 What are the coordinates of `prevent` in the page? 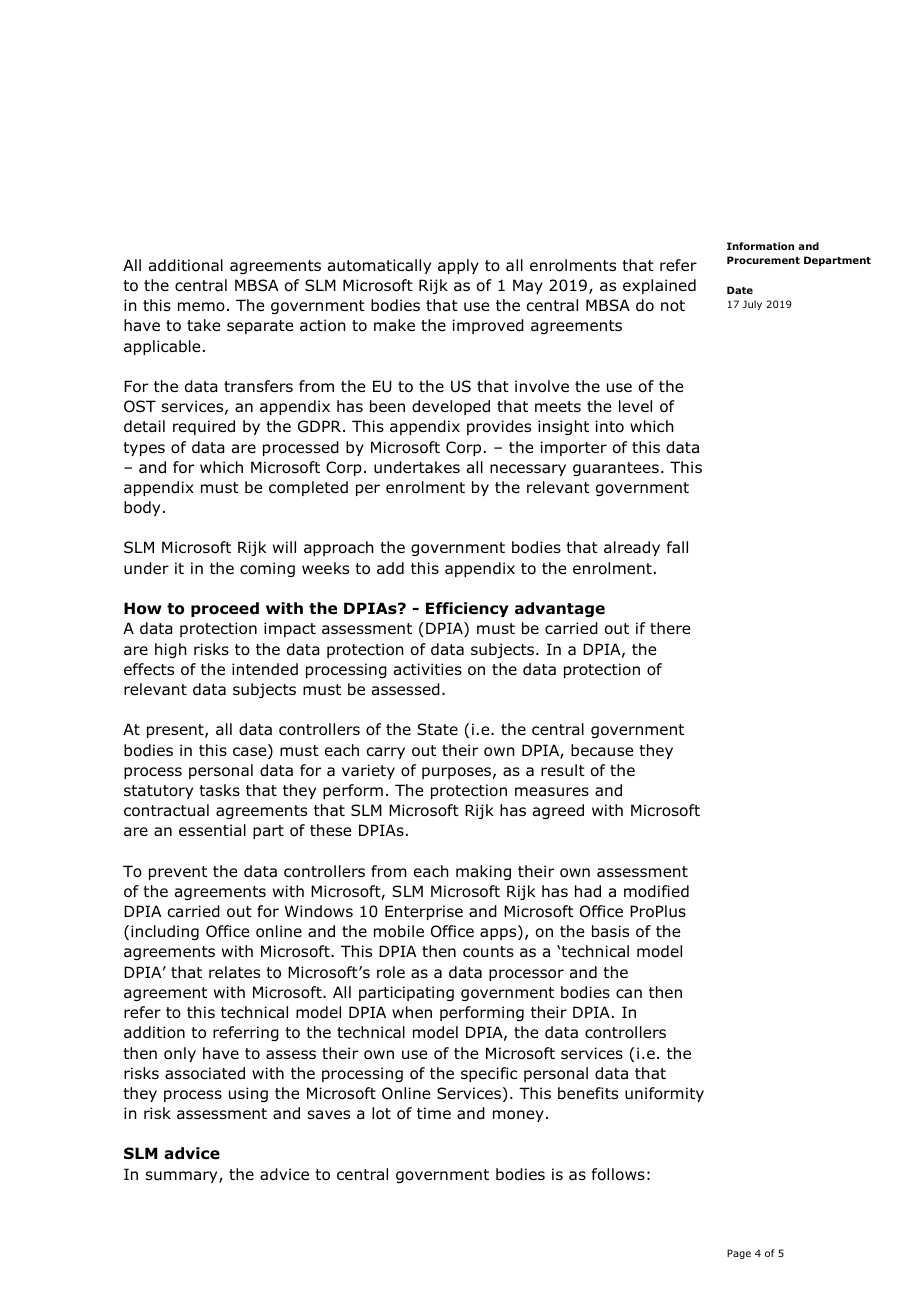 It's located at (178, 873).
